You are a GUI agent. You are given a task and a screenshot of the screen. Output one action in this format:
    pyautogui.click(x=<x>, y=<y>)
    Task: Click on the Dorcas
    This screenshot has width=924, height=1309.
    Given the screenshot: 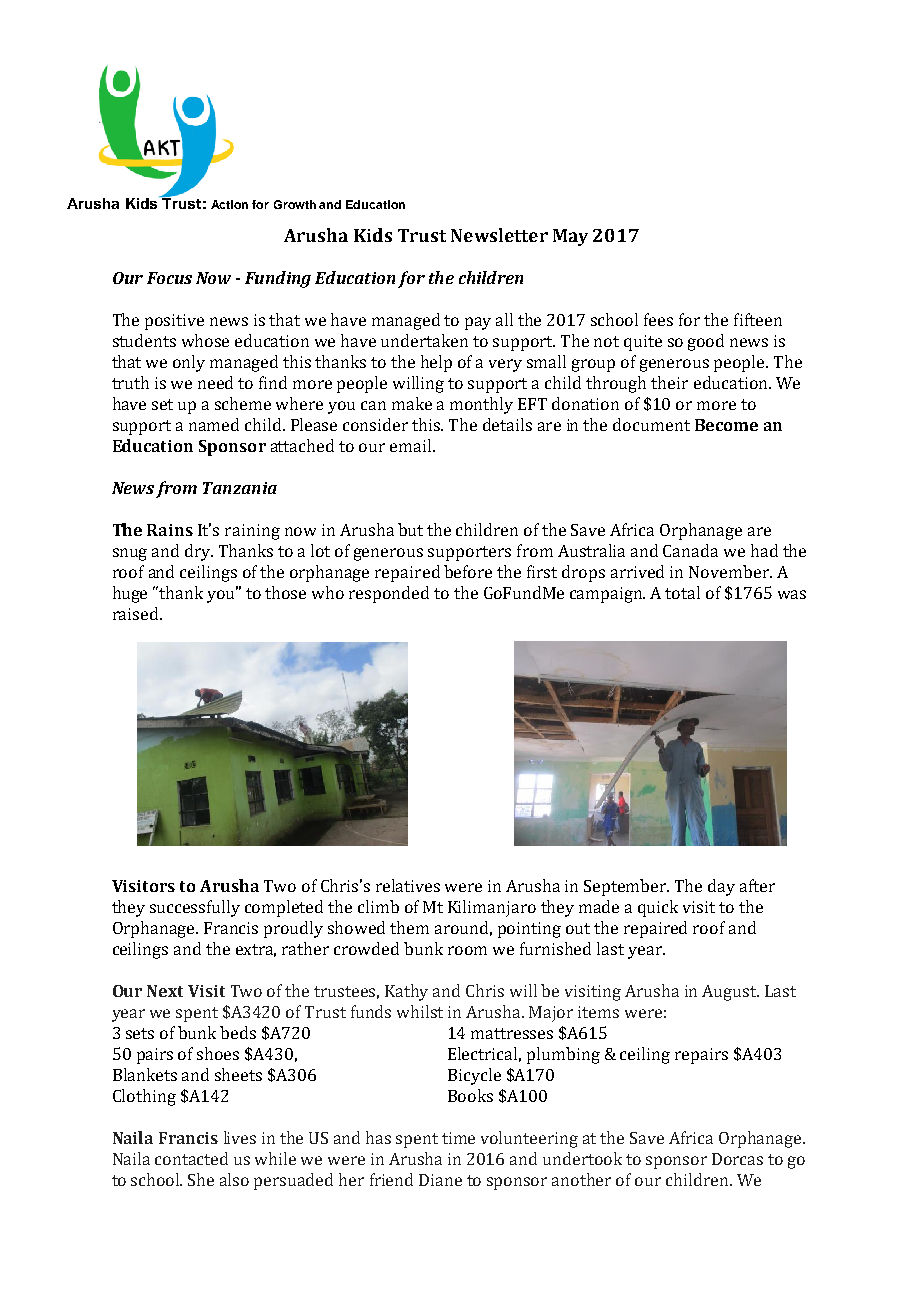 What is the action you would take?
    pyautogui.click(x=737, y=1159)
